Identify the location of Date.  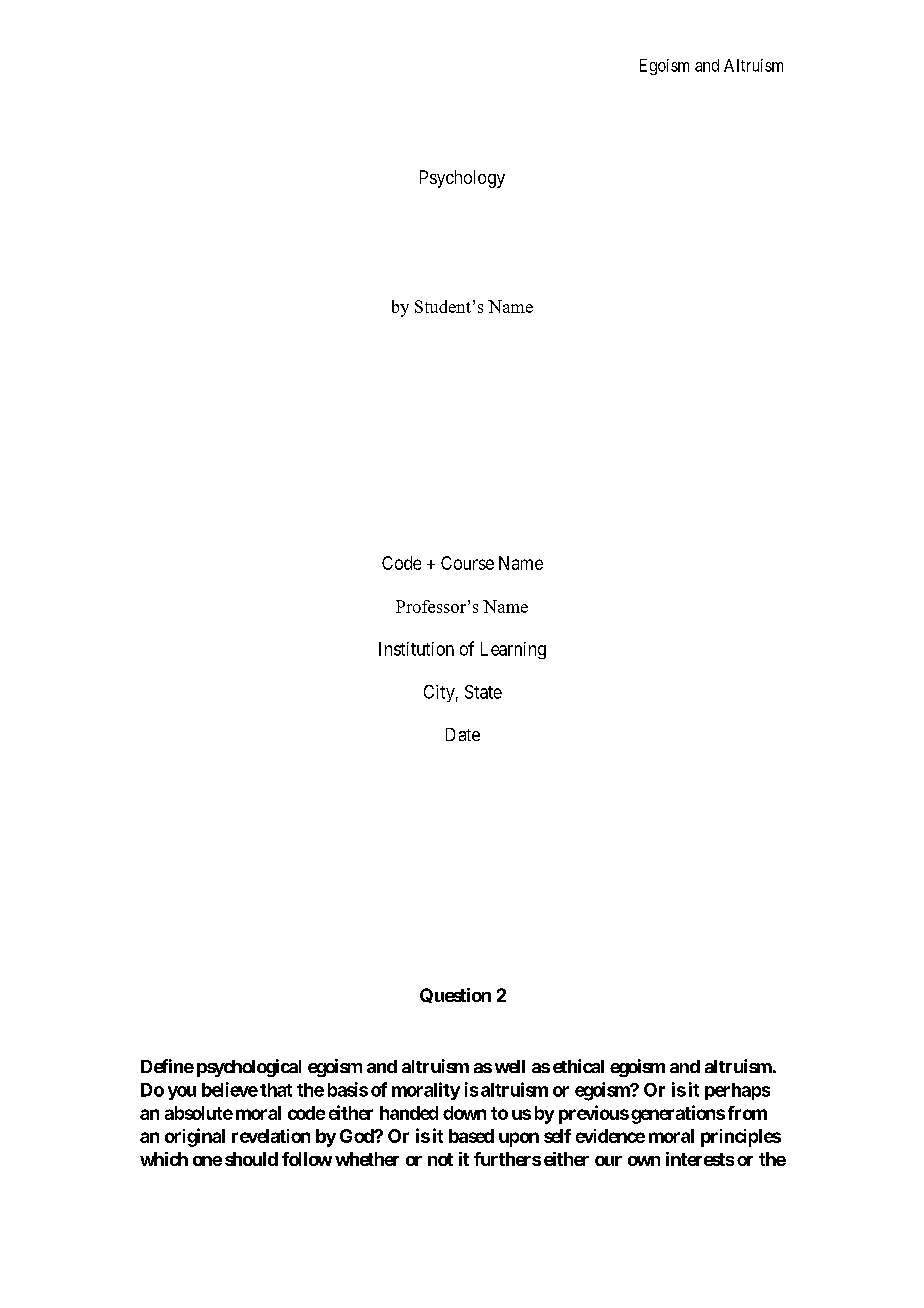
(463, 734).
